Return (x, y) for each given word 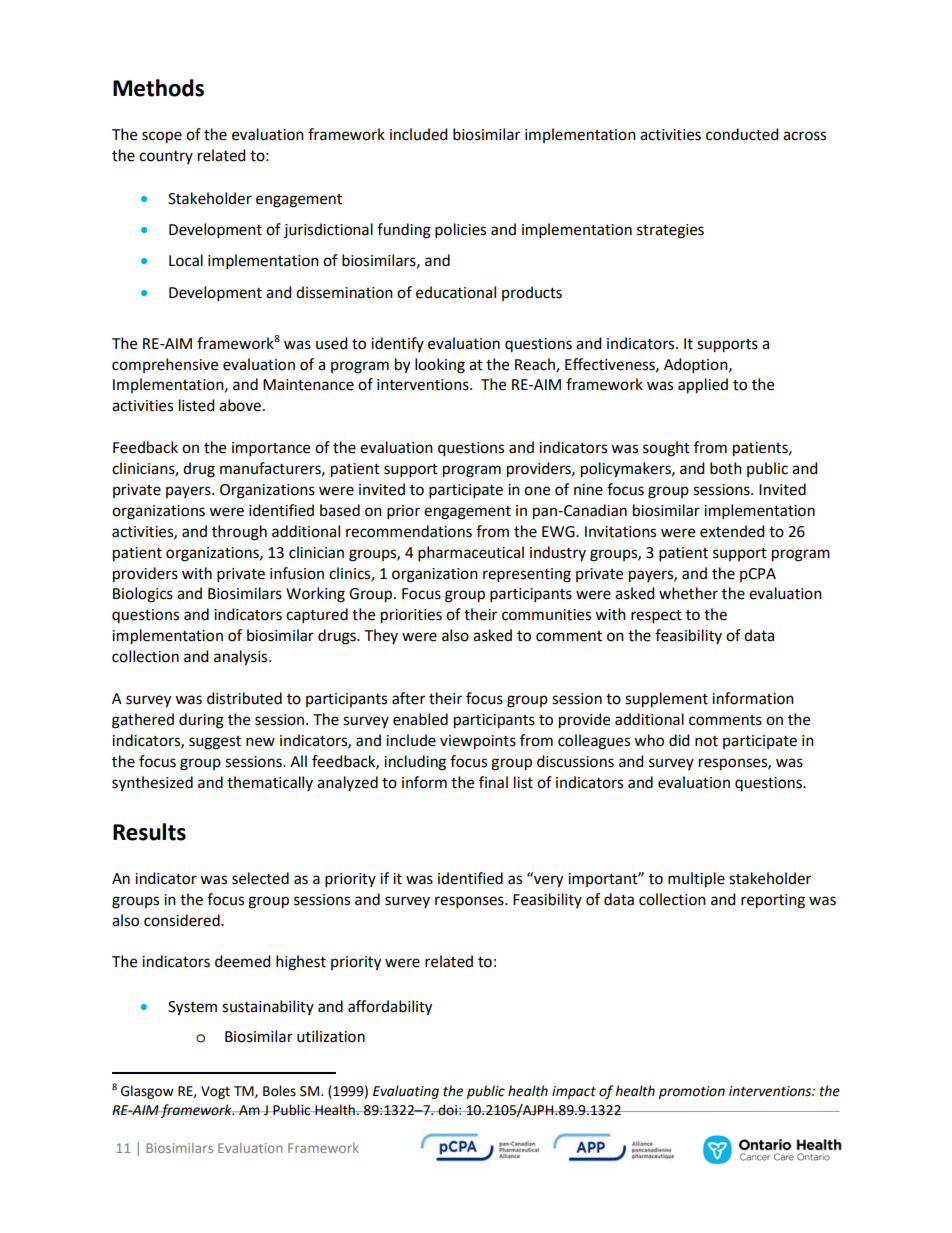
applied (703, 386)
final (493, 782)
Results (149, 832)
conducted (742, 134)
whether (688, 593)
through (239, 533)
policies (460, 231)
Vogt (215, 1092)
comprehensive (165, 365)
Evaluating (406, 1092)
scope (162, 137)
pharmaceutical (471, 554)
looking (440, 366)
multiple (696, 880)
